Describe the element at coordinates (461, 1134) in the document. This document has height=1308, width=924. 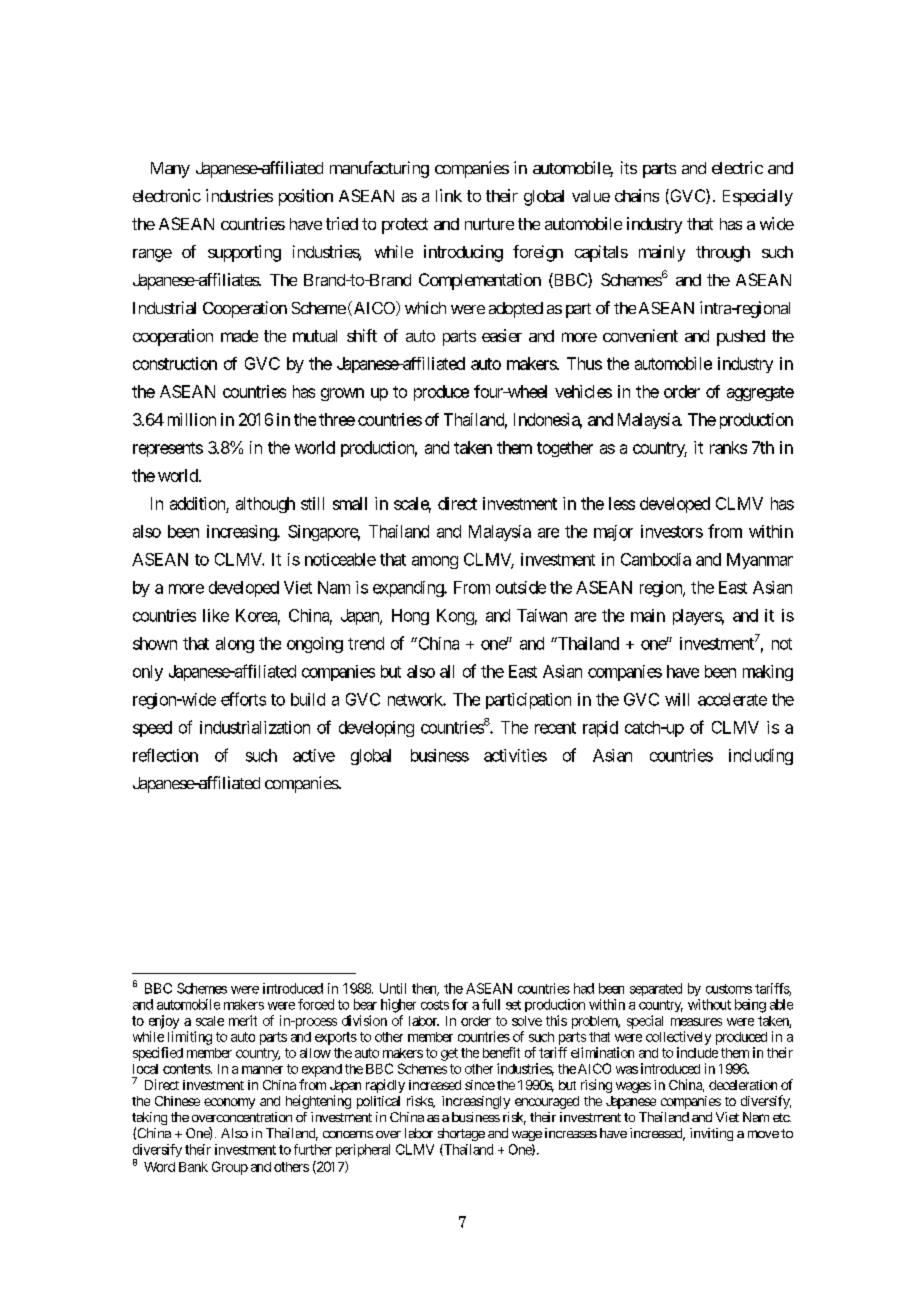
I see `shortage` at that location.
